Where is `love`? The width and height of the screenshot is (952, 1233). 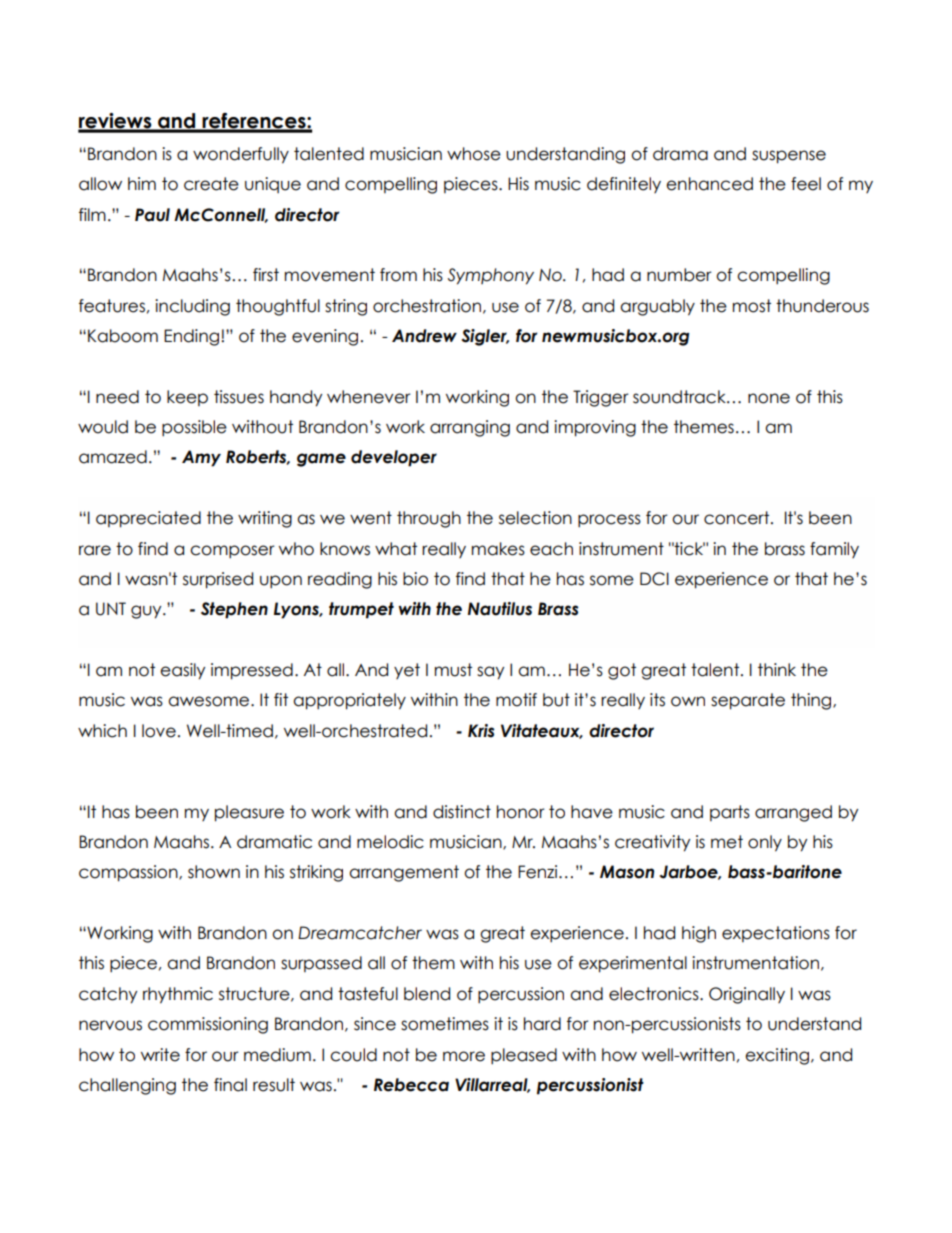
love is located at coordinates (159, 731).
